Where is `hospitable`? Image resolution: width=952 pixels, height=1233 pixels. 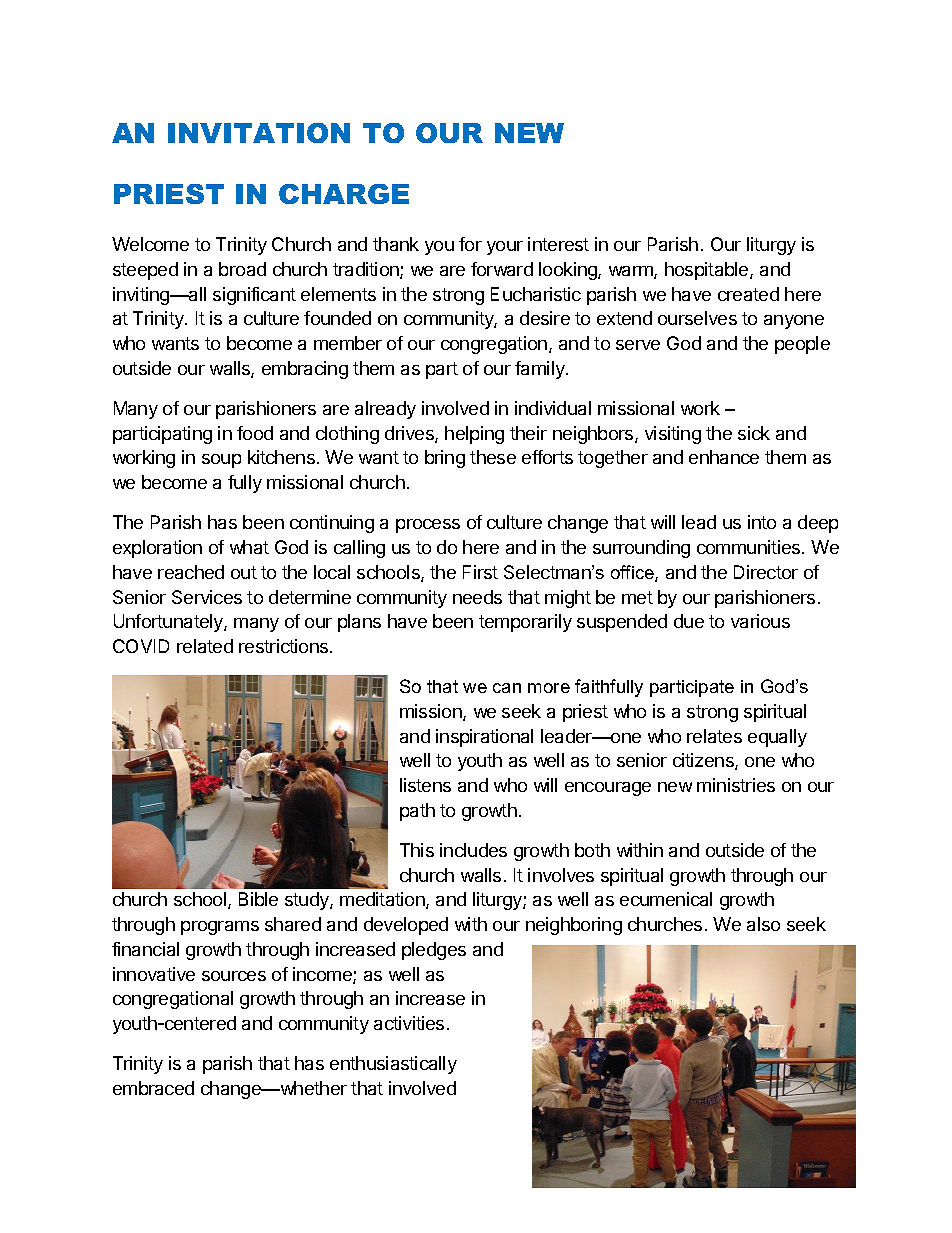
hospitable is located at coordinates (708, 271).
